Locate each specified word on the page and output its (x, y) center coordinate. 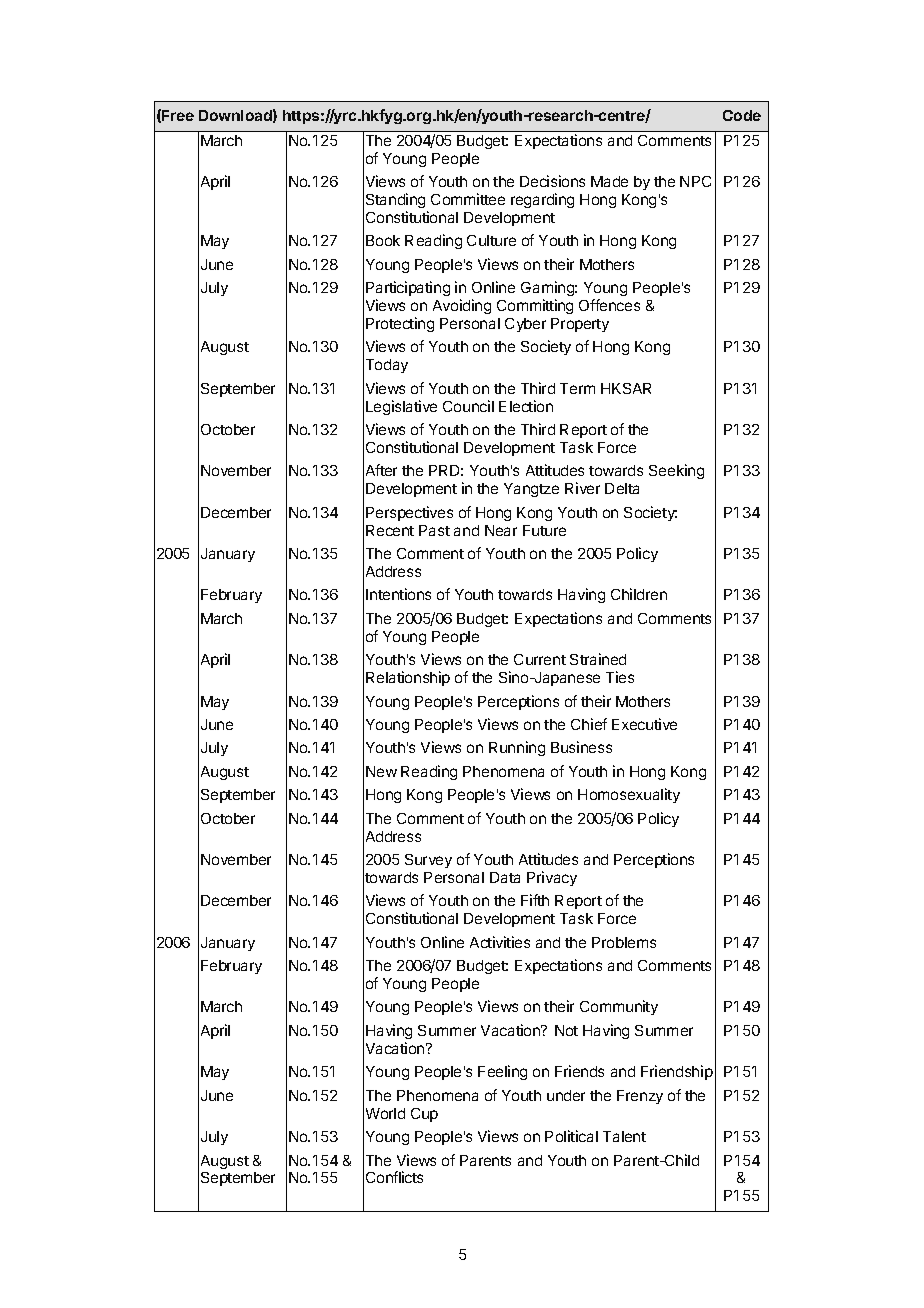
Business (581, 747)
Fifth (535, 900)
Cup (424, 1115)
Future (544, 530)
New (381, 771)
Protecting (400, 324)
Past (434, 530)
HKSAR (626, 388)
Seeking (676, 471)
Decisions (552, 181)
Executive (644, 724)
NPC (695, 181)
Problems (624, 942)
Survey (428, 861)
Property (580, 325)
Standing (395, 200)
